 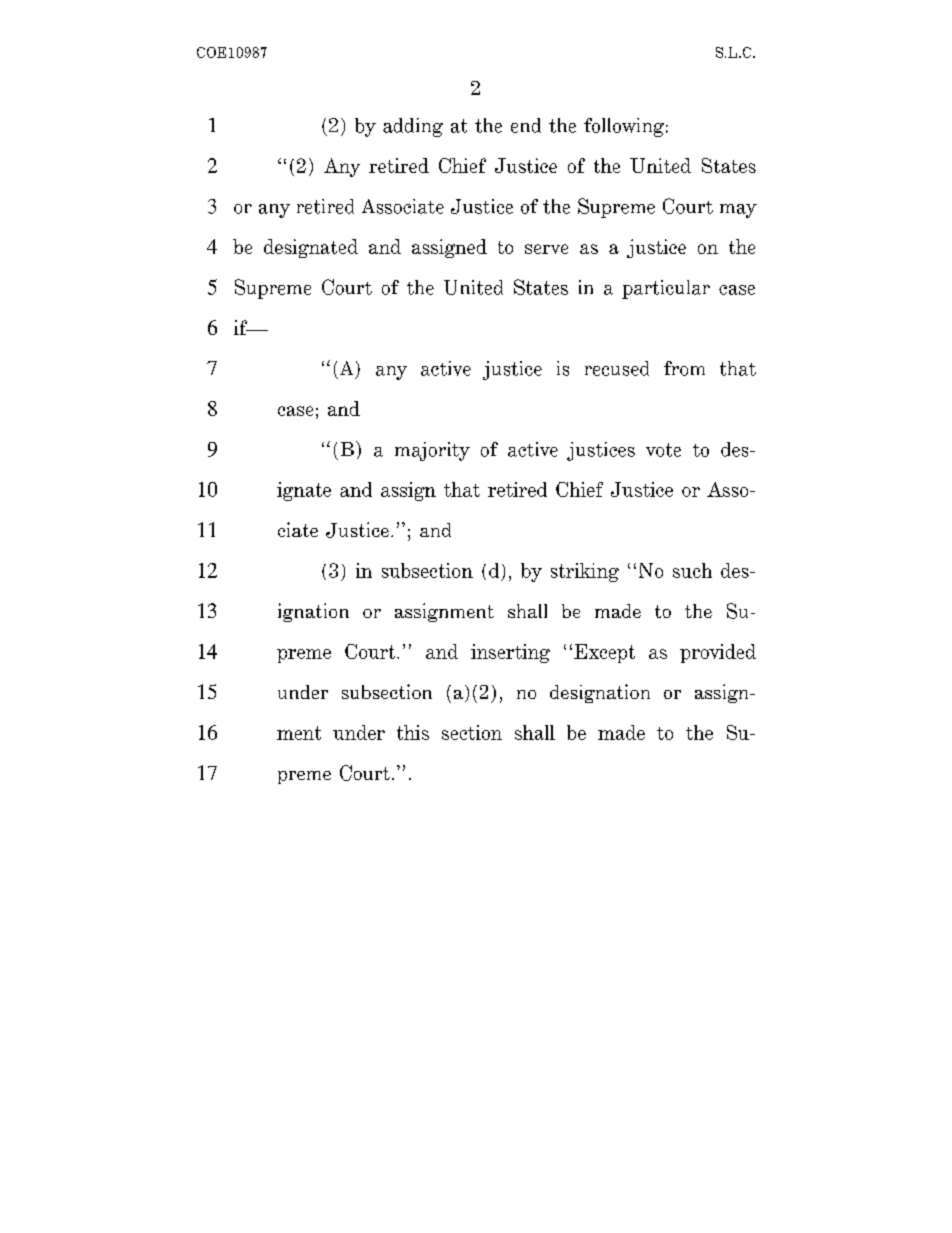 I want to click on inserting, so click(x=510, y=653).
